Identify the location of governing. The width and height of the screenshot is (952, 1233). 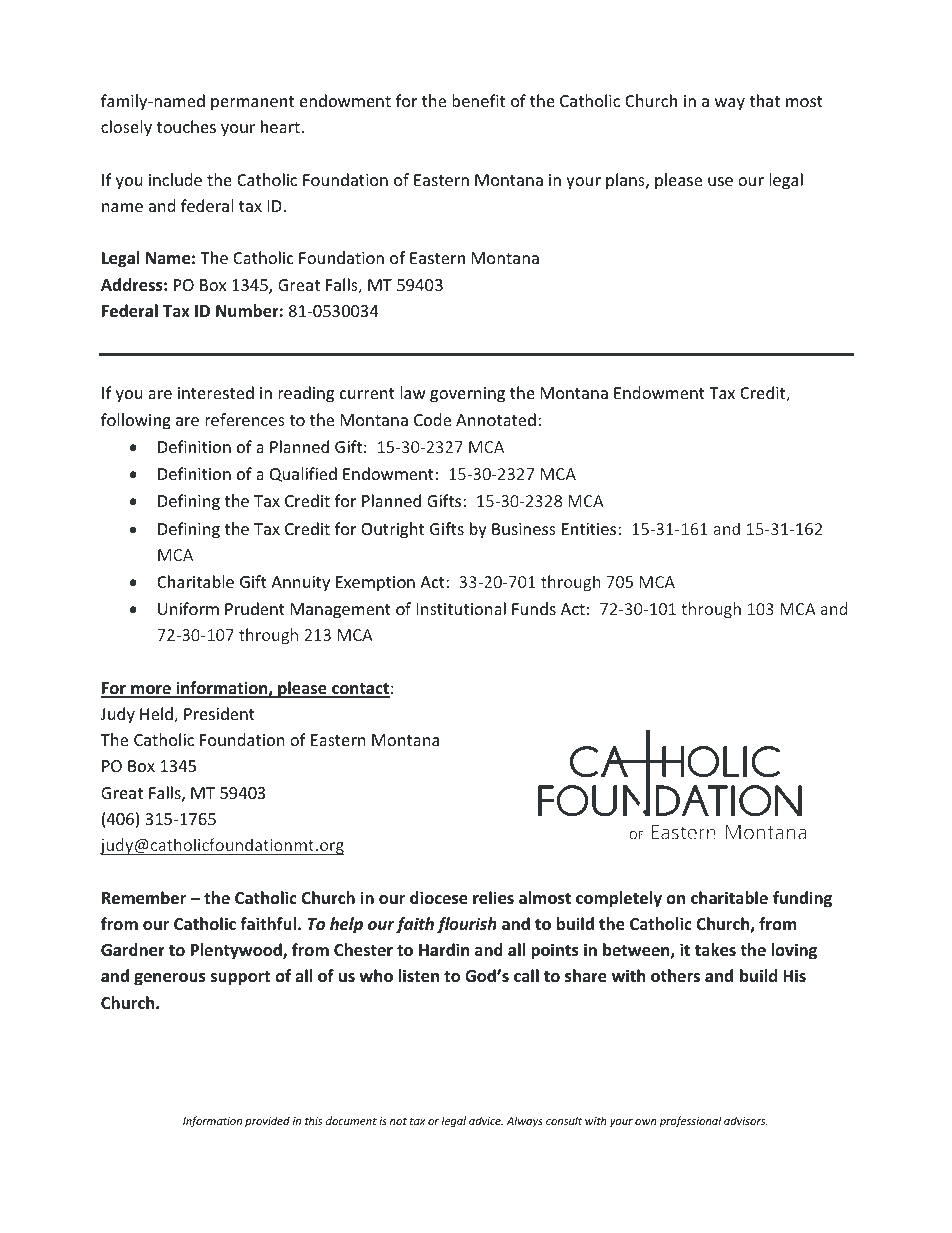
(467, 395).
